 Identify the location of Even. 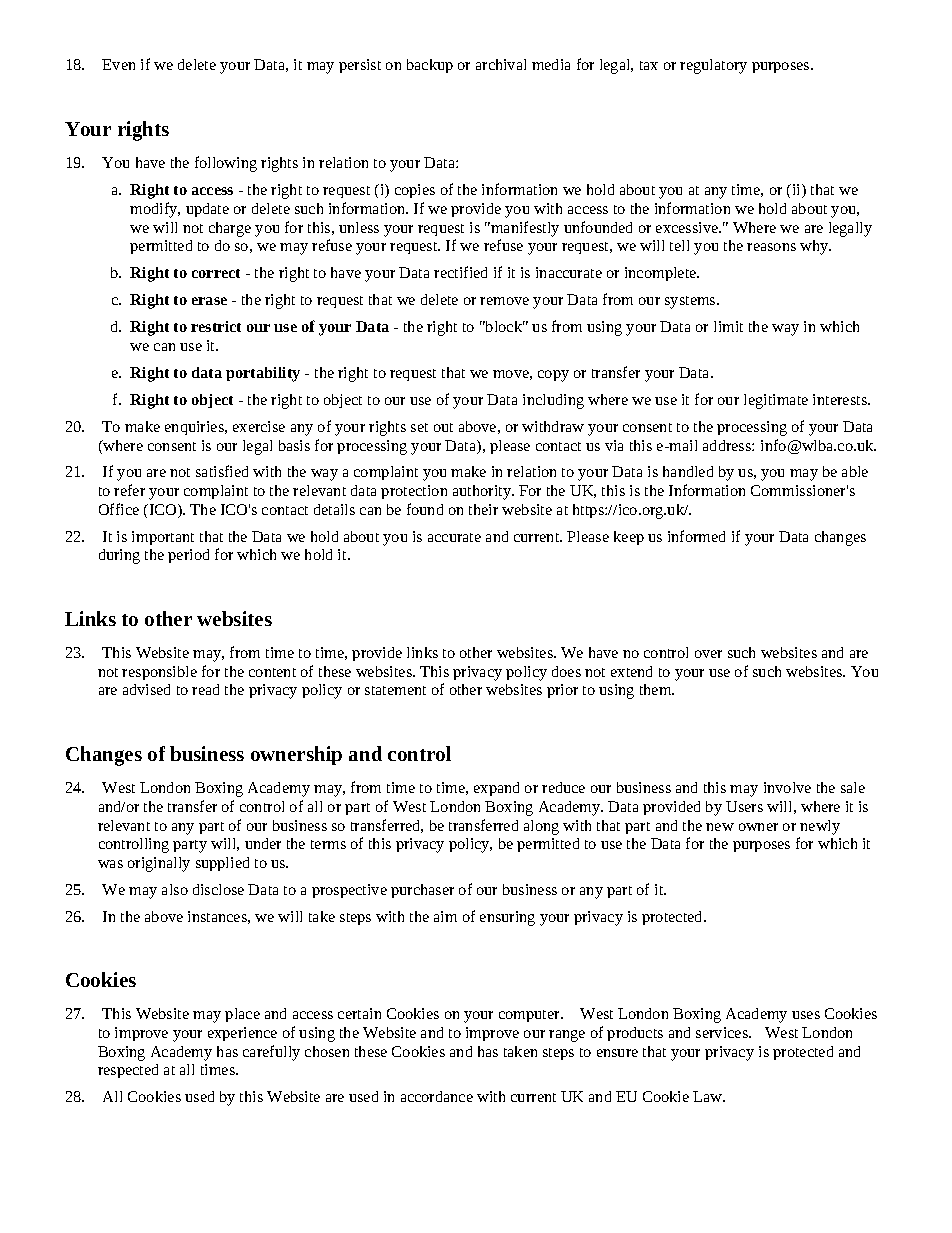
(118, 64).
